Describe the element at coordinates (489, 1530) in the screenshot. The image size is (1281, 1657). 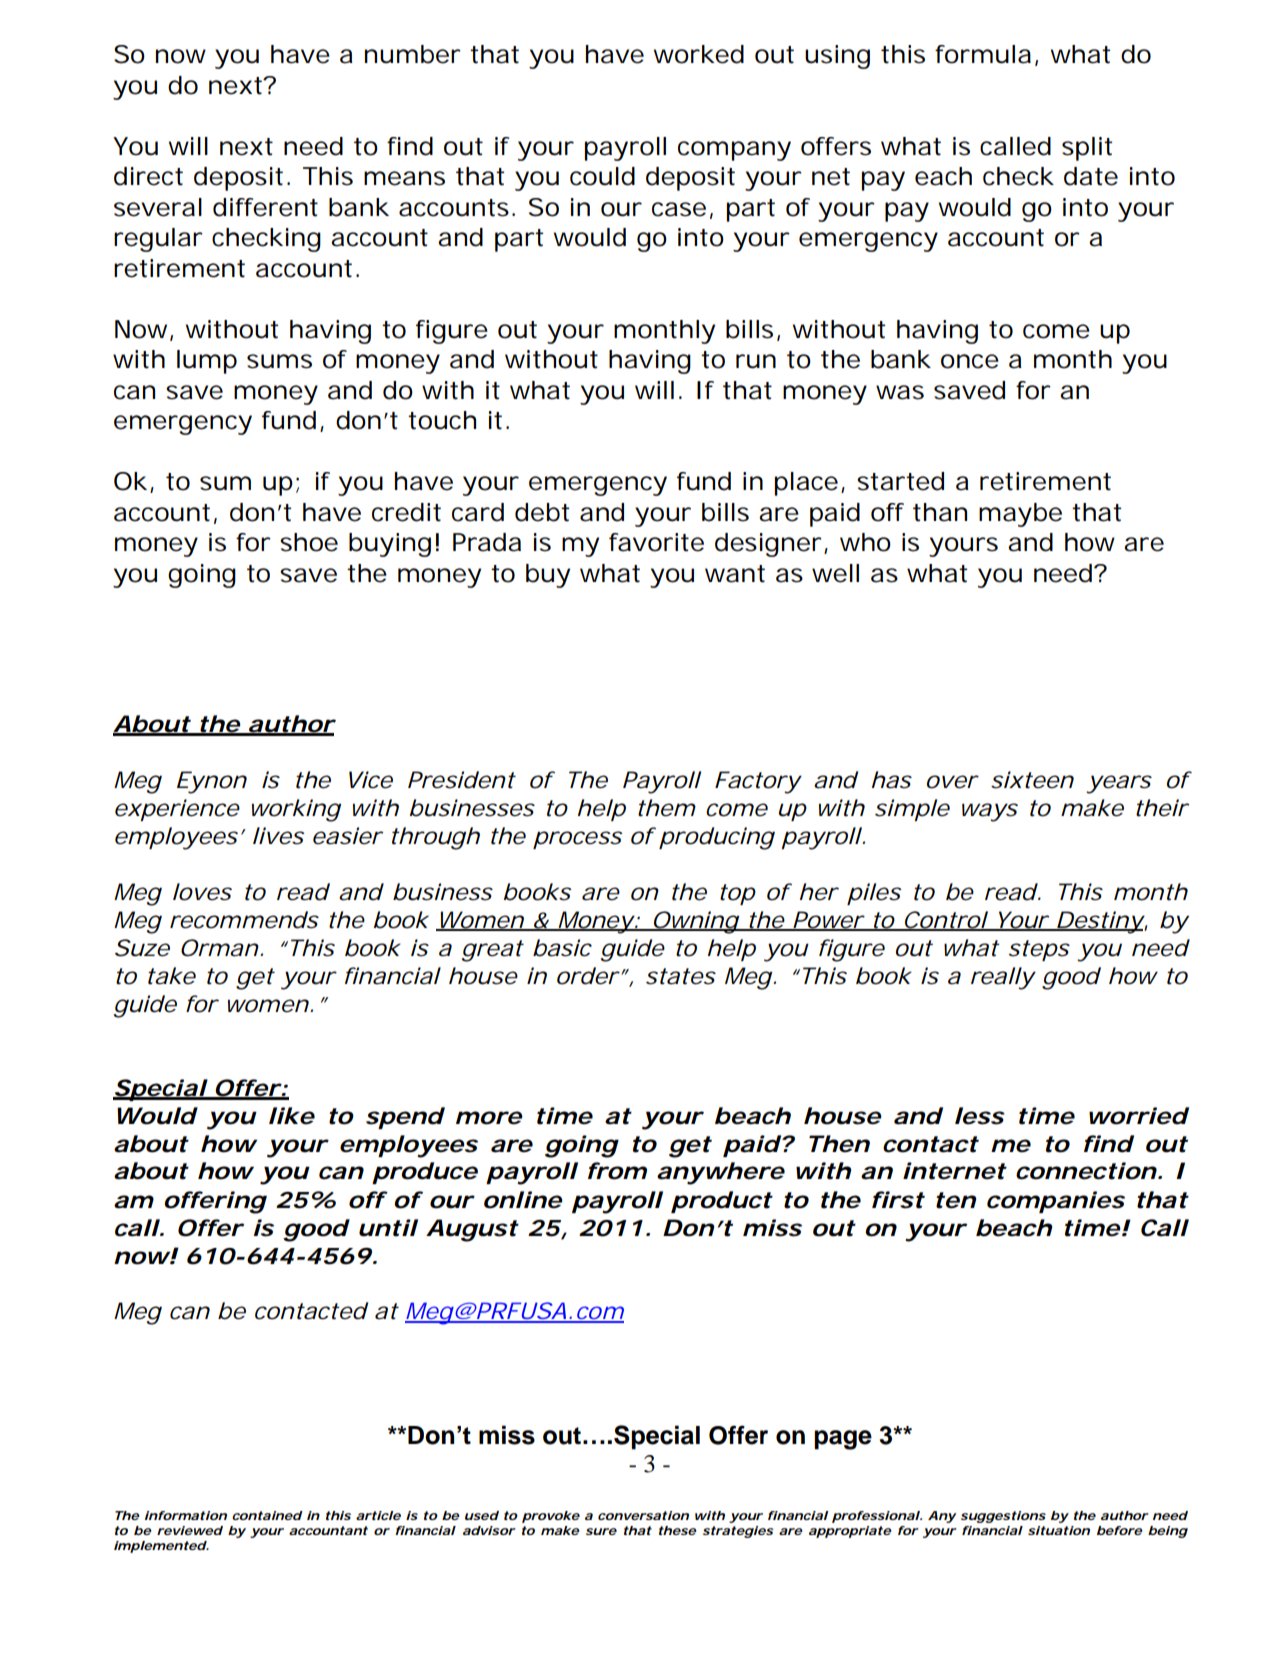
I see `advisor` at that location.
